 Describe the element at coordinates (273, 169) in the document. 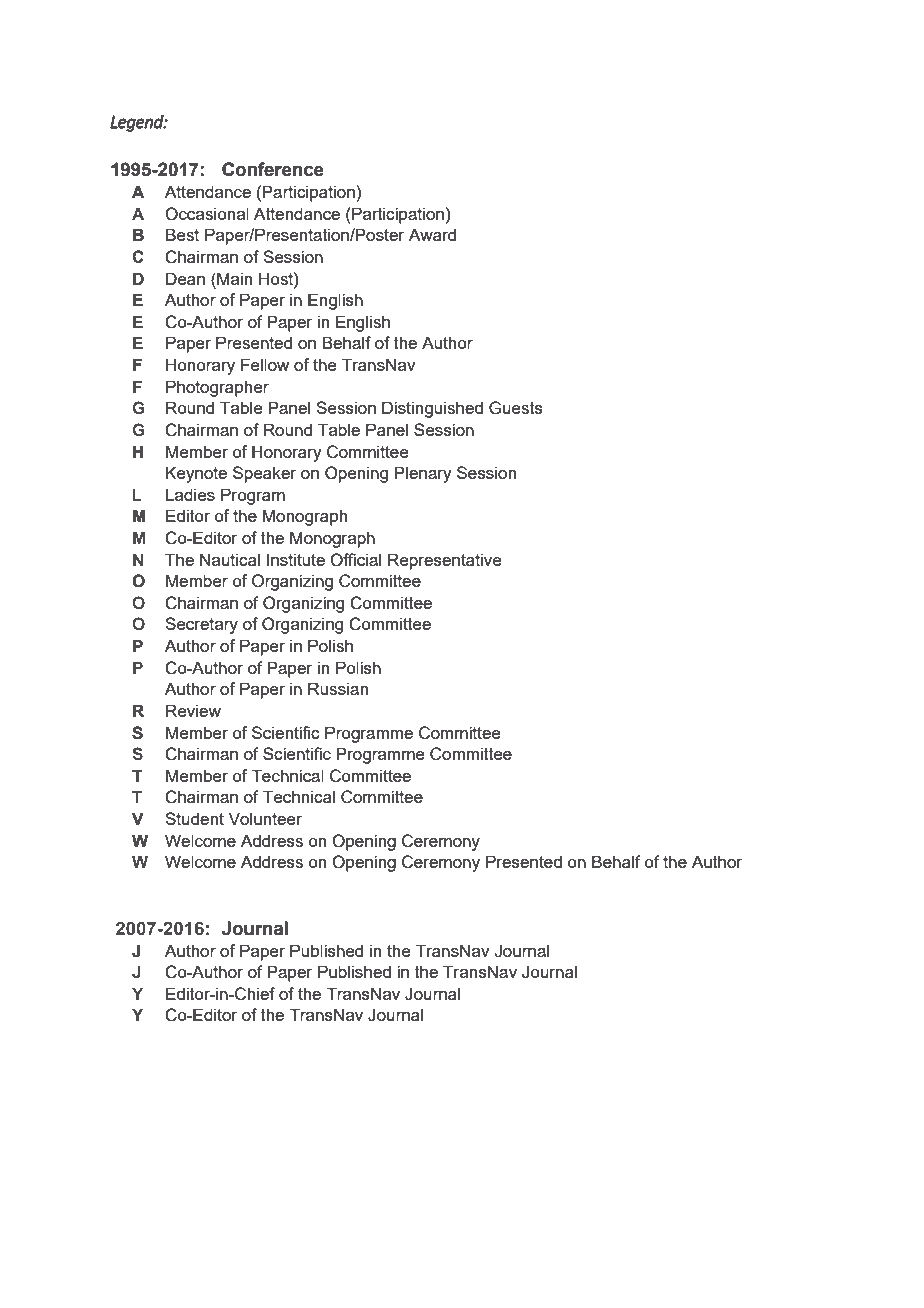

I see `Conference` at that location.
